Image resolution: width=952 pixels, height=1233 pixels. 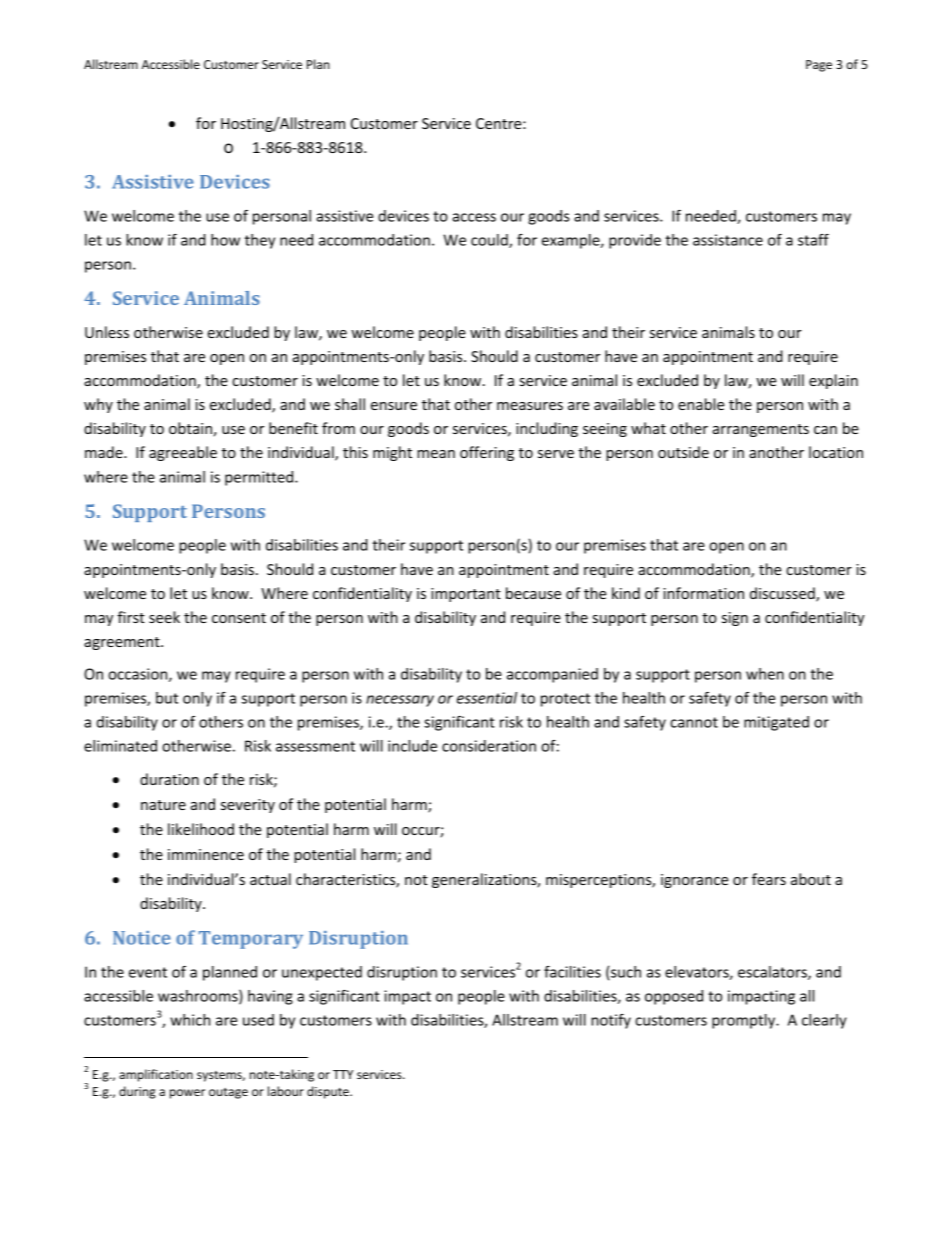 I want to click on discussed, so click(x=783, y=594).
